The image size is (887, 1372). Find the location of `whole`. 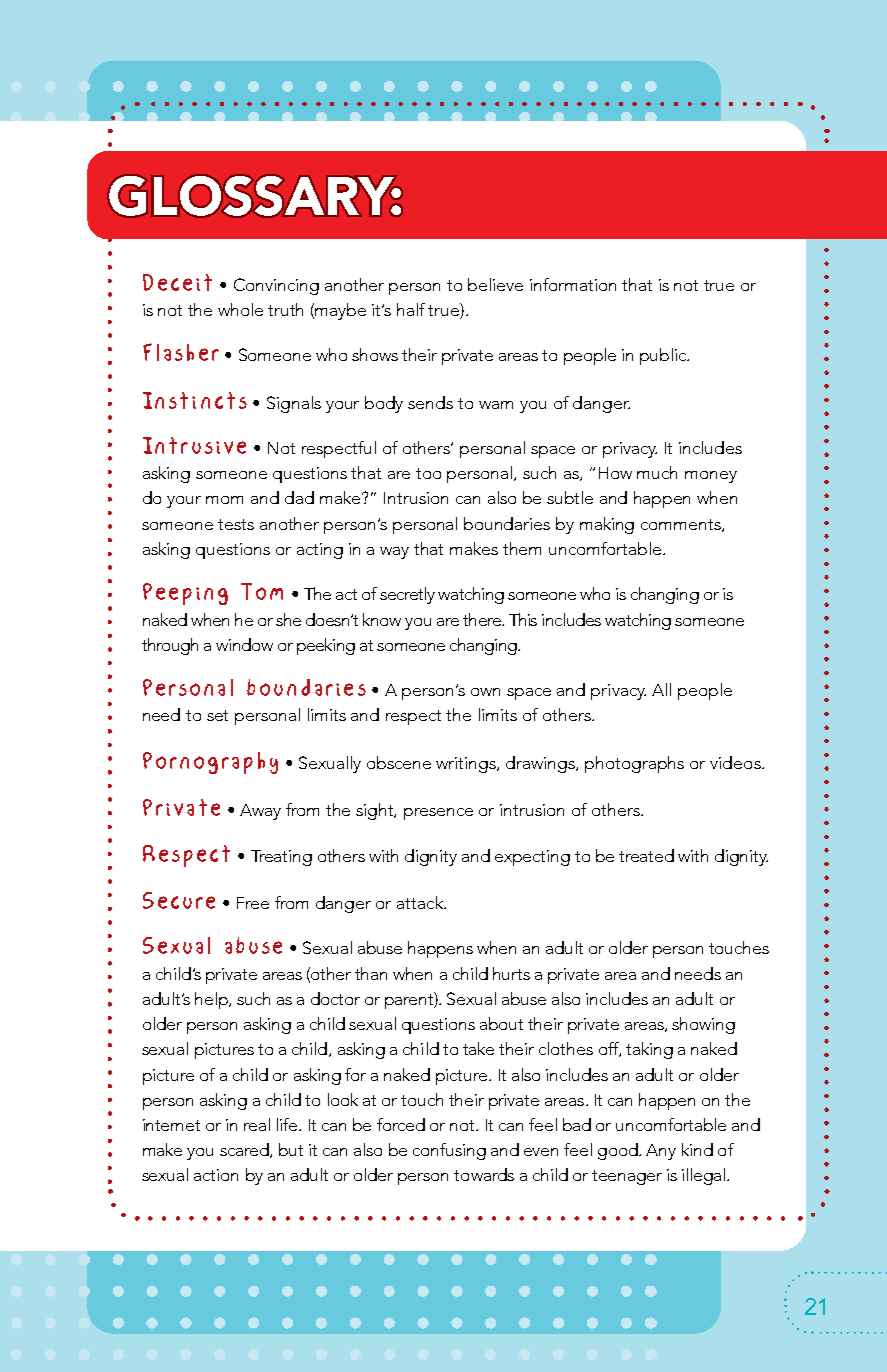

whole is located at coordinates (240, 309).
